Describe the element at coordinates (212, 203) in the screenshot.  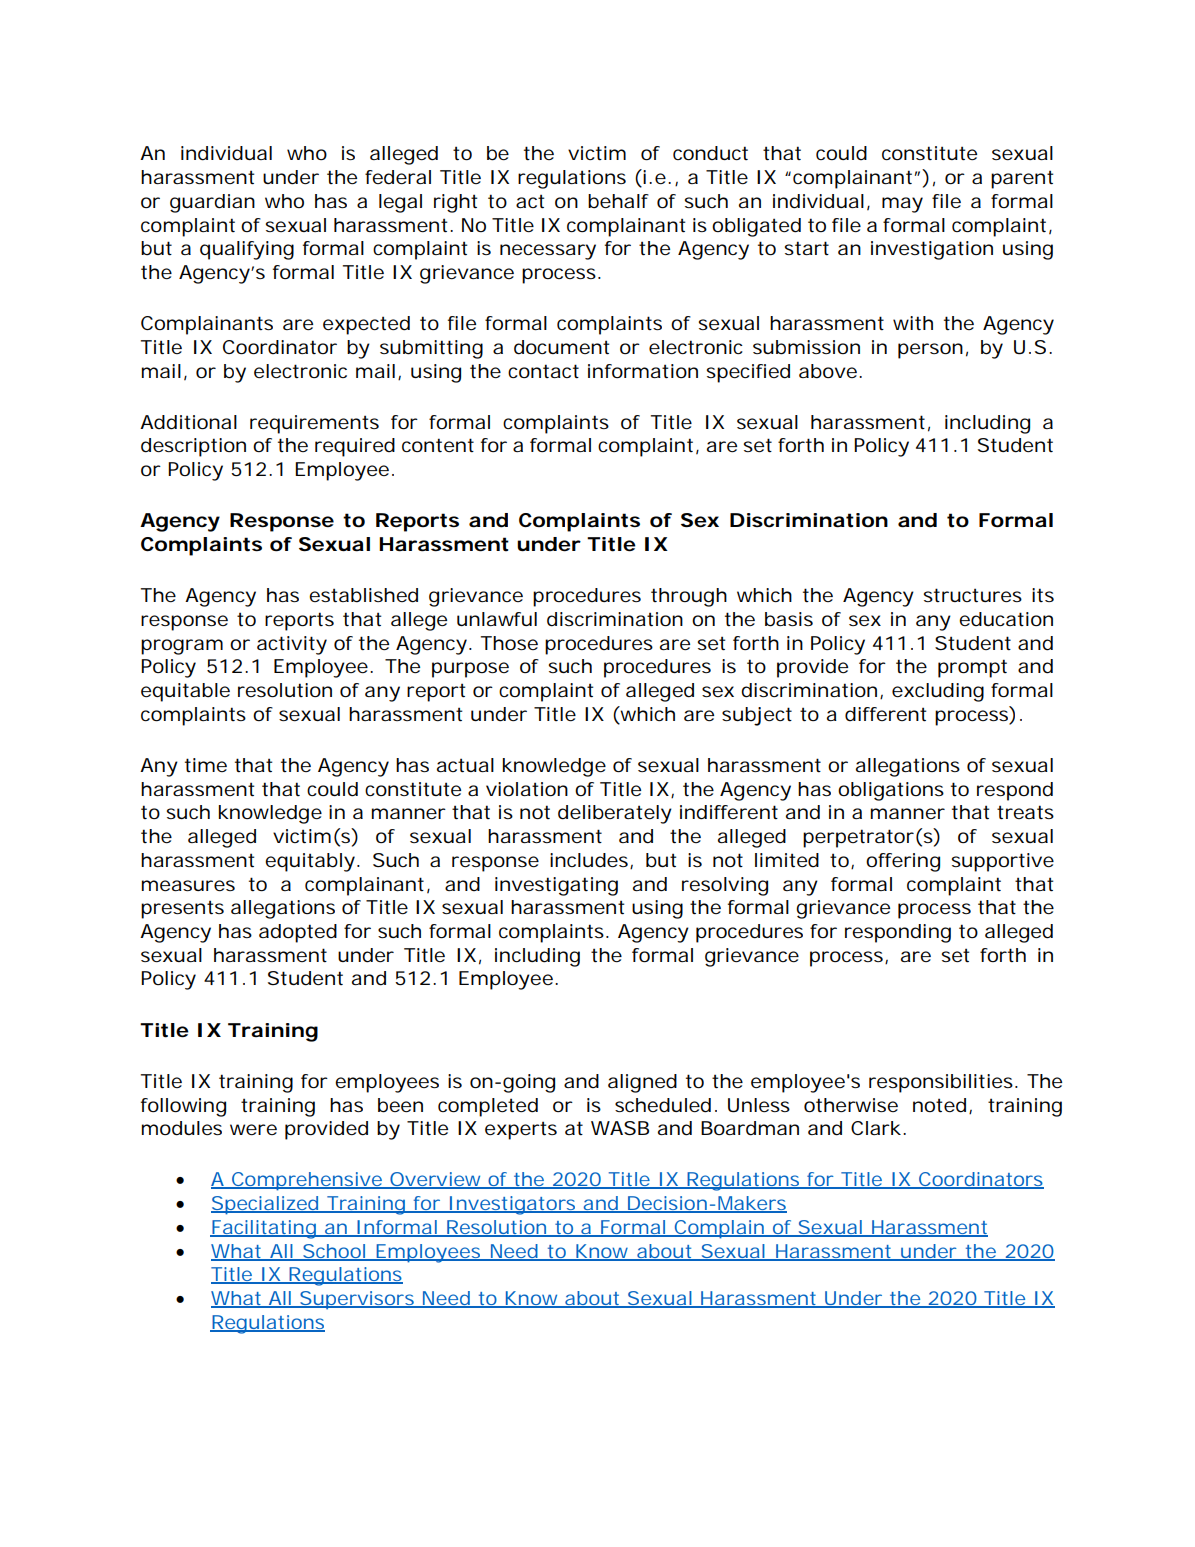
I see `guardian` at that location.
